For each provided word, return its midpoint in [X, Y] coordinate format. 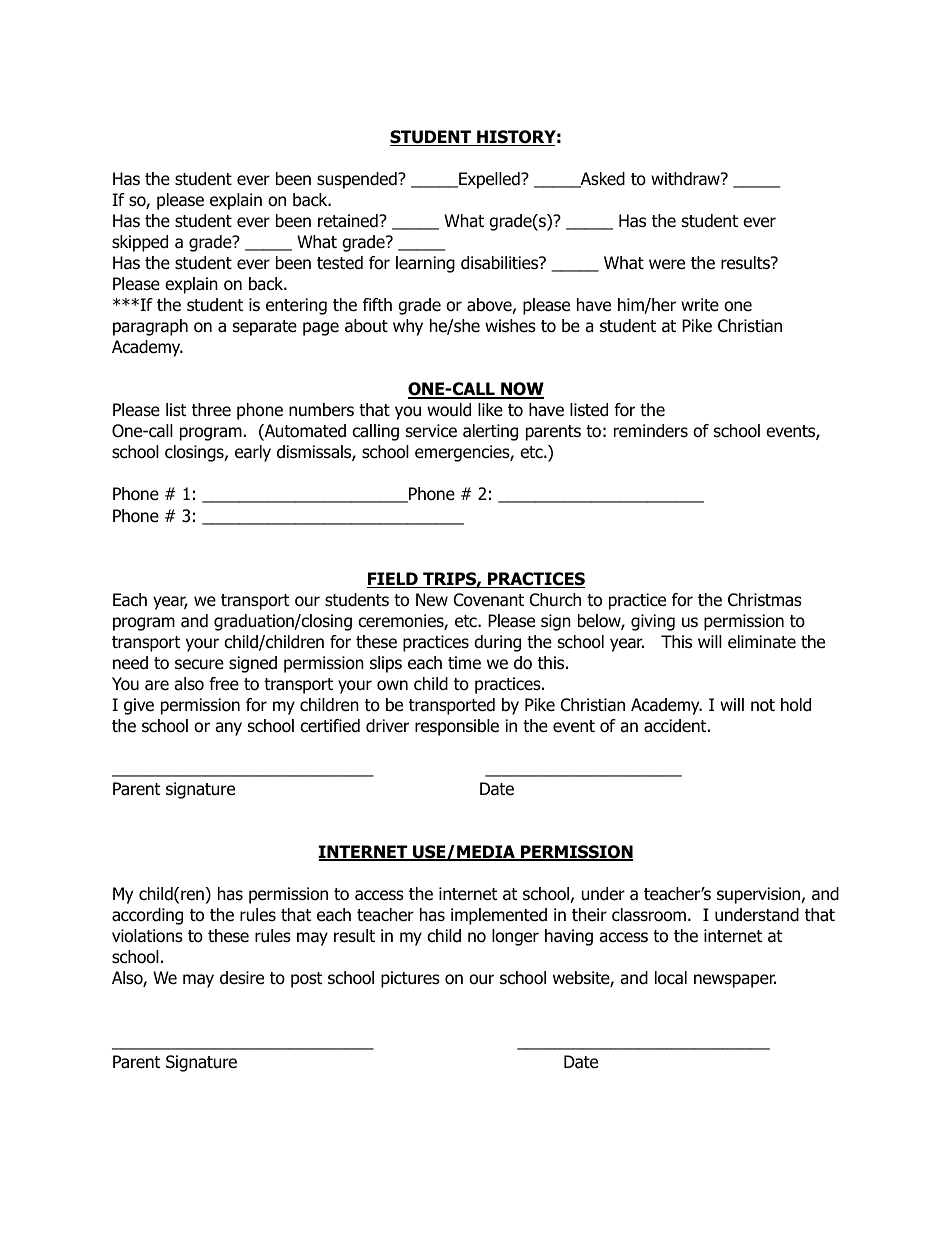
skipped [140, 243]
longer [515, 937]
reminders [651, 431]
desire [242, 978]
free [224, 683]
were [667, 264]
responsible [457, 727]
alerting [490, 432]
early [253, 453]
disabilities [501, 263]
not [763, 705]
